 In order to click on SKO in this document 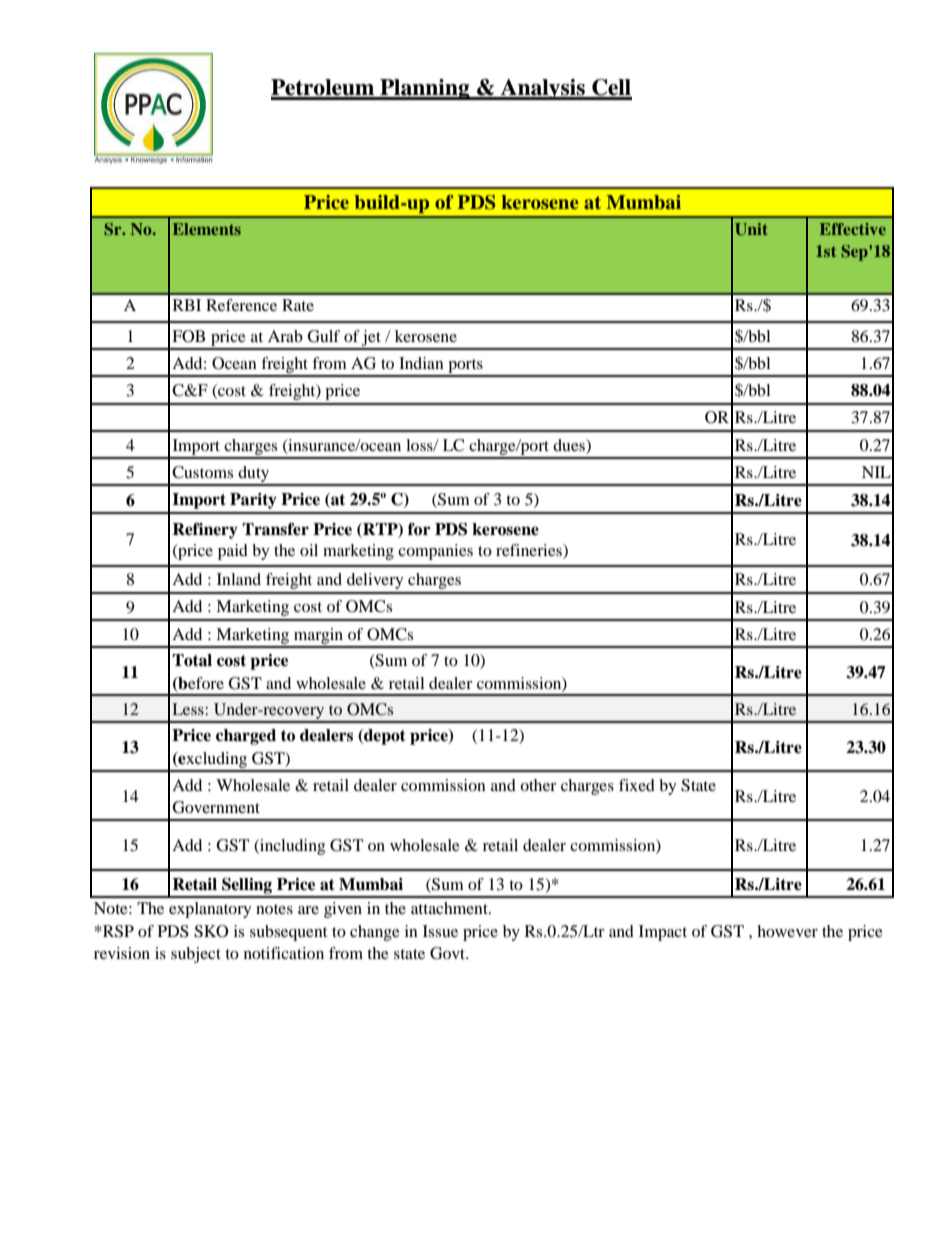, I will do `click(211, 931)`.
